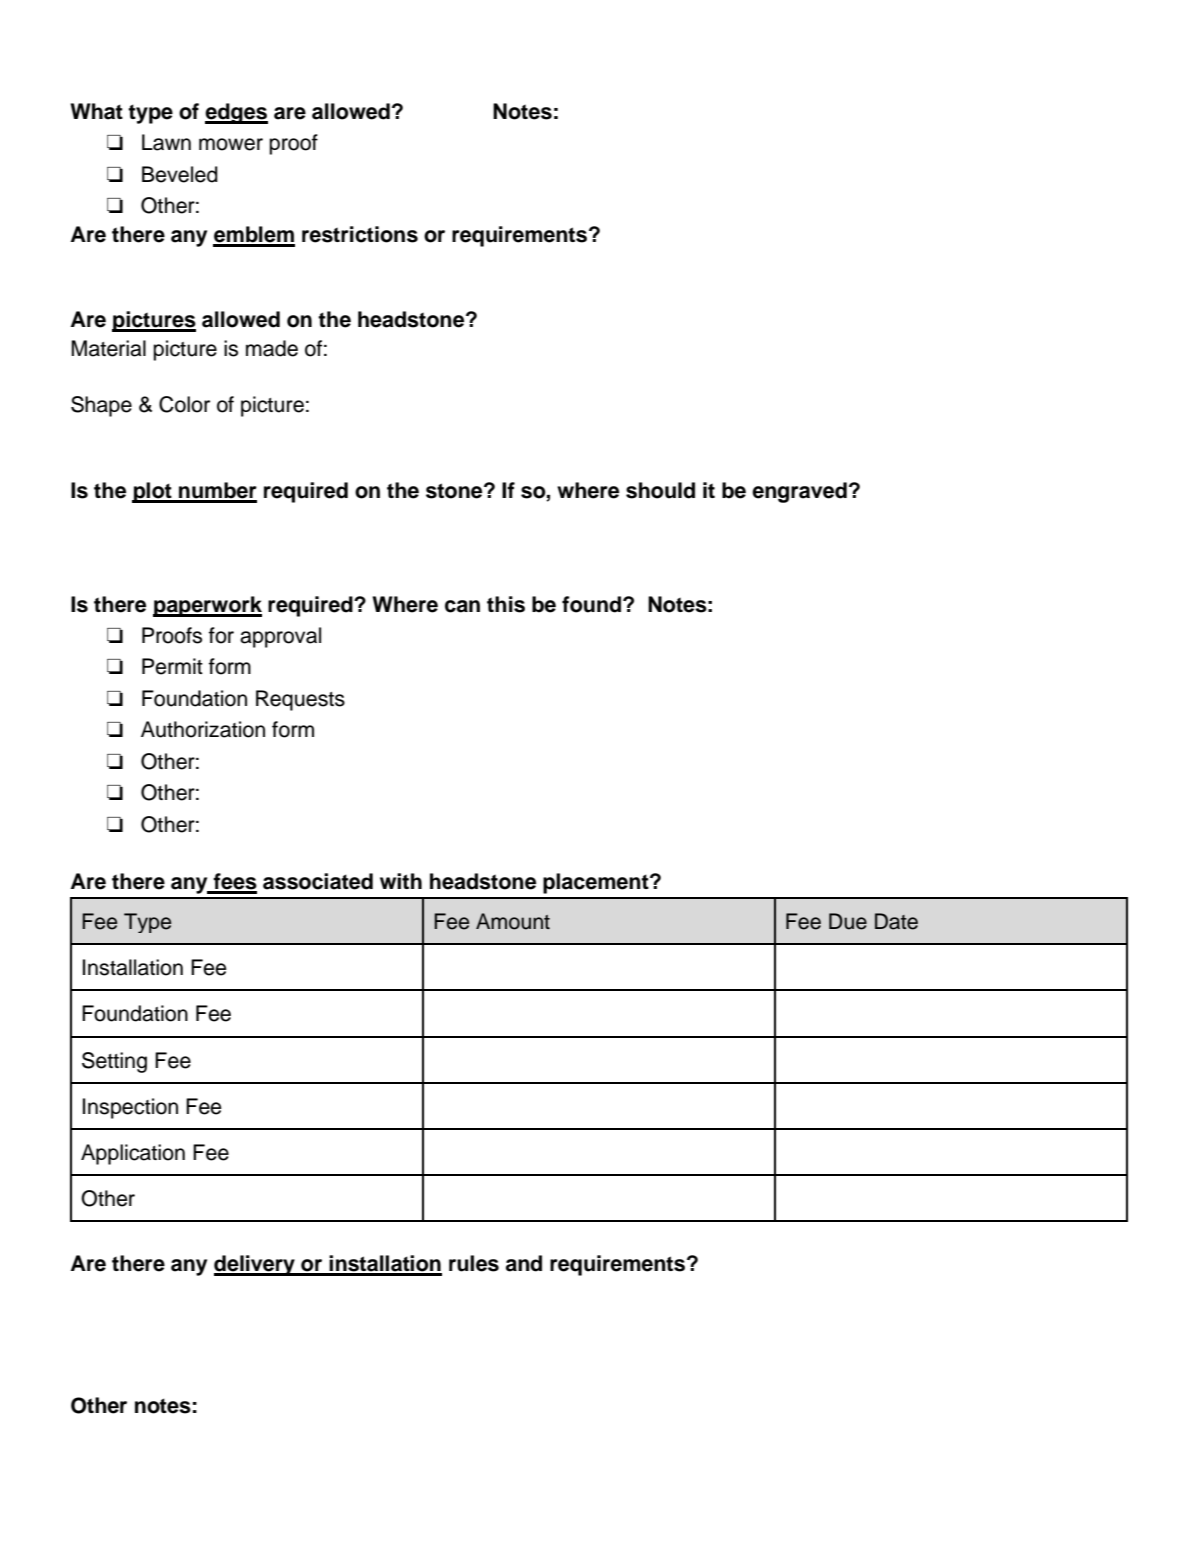 The width and height of the image is (1196, 1548). Describe the element at coordinates (166, 142) in the image. I see `Lawn` at that location.
